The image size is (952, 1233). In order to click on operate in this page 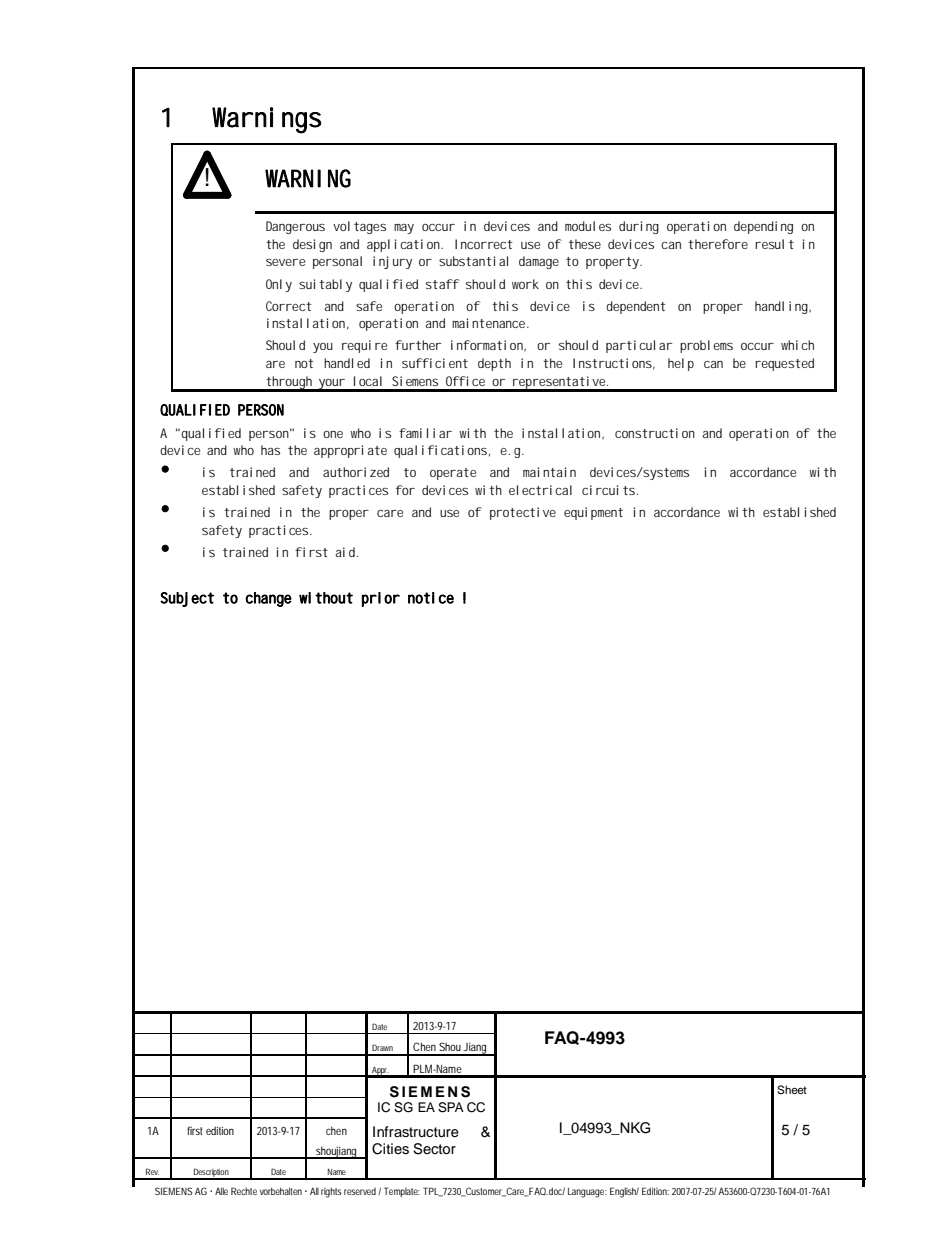, I will do `click(453, 474)`.
